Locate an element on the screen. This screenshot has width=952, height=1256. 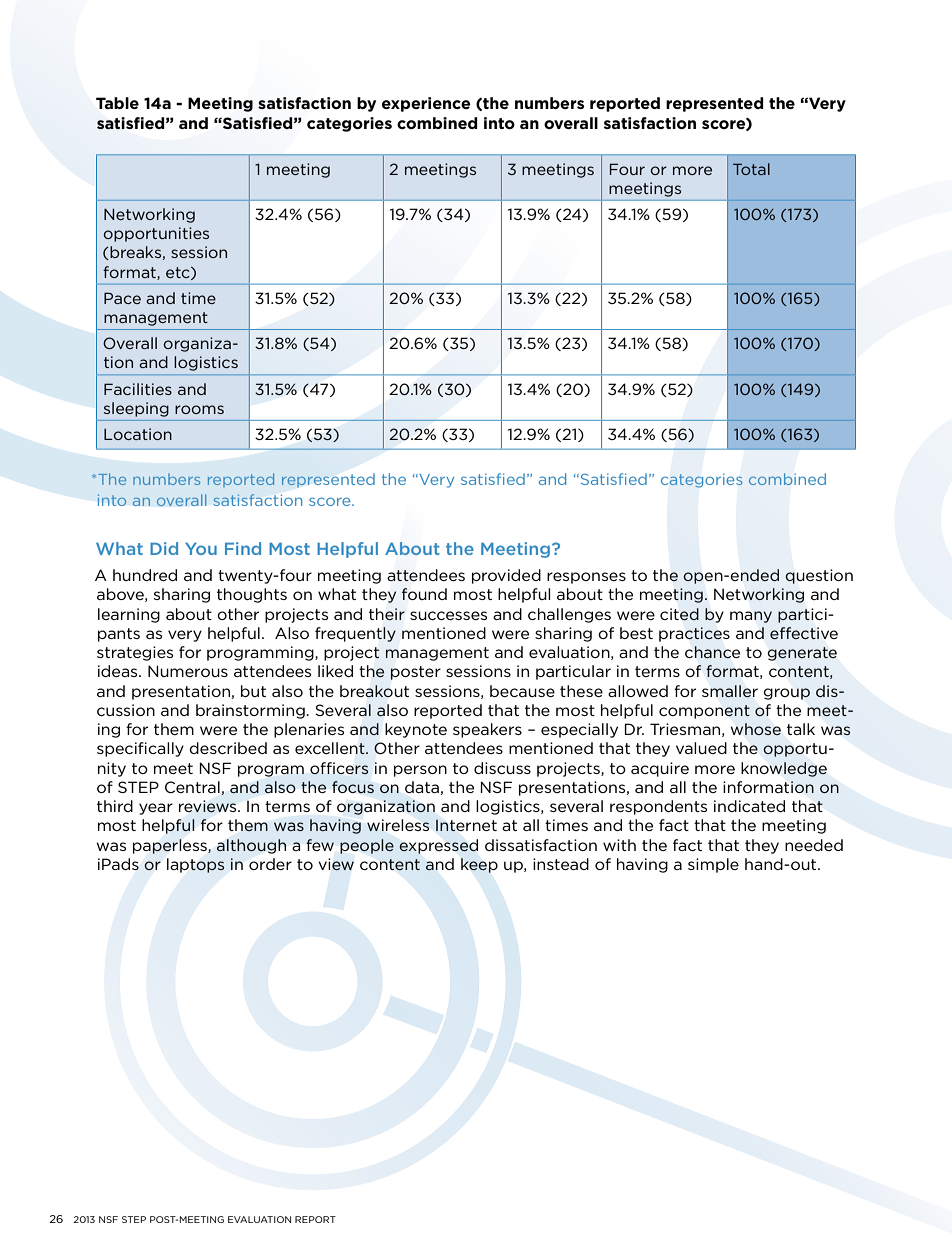
Total is located at coordinates (751, 169).
